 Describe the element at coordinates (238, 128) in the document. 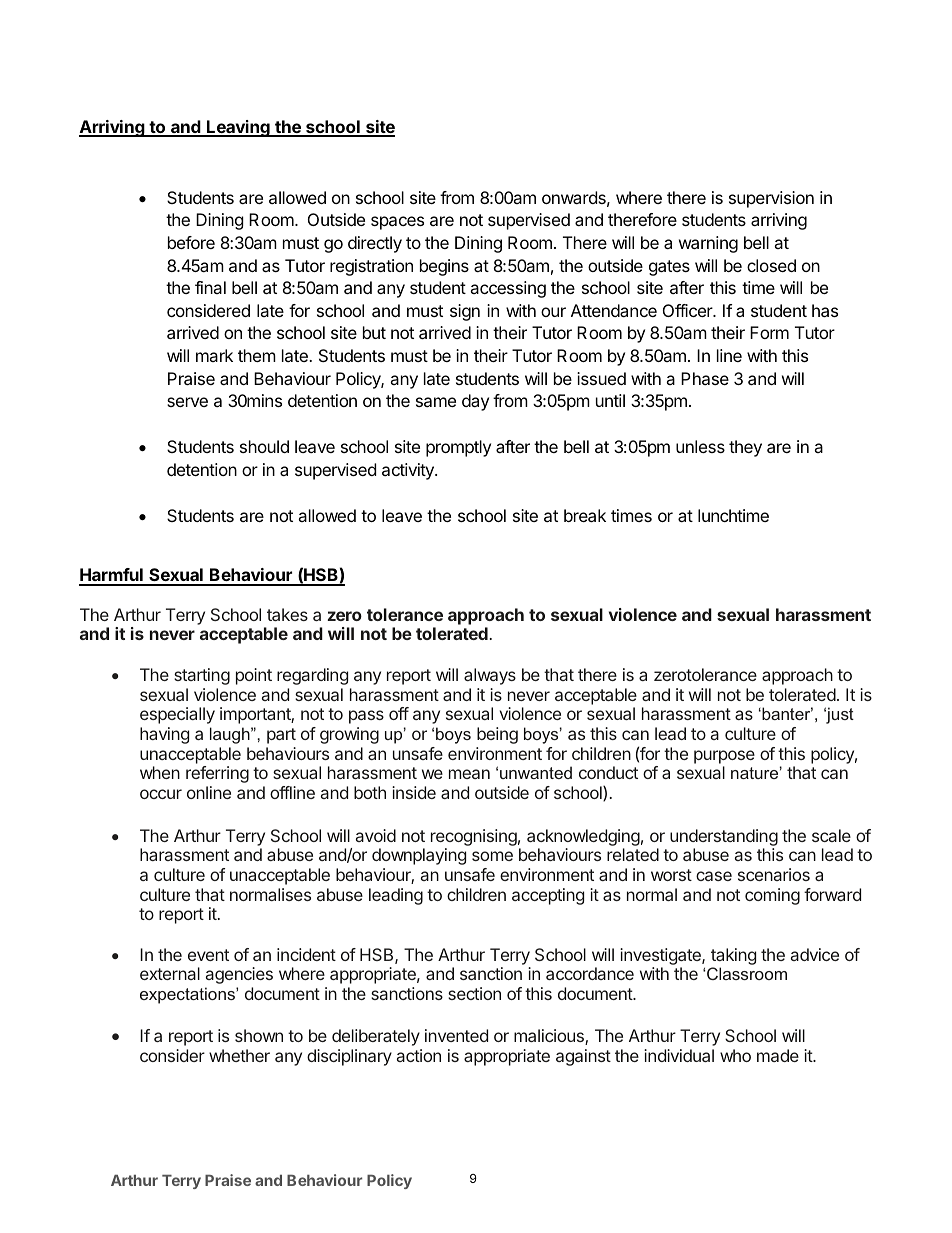

I see `Leaving` at that location.
